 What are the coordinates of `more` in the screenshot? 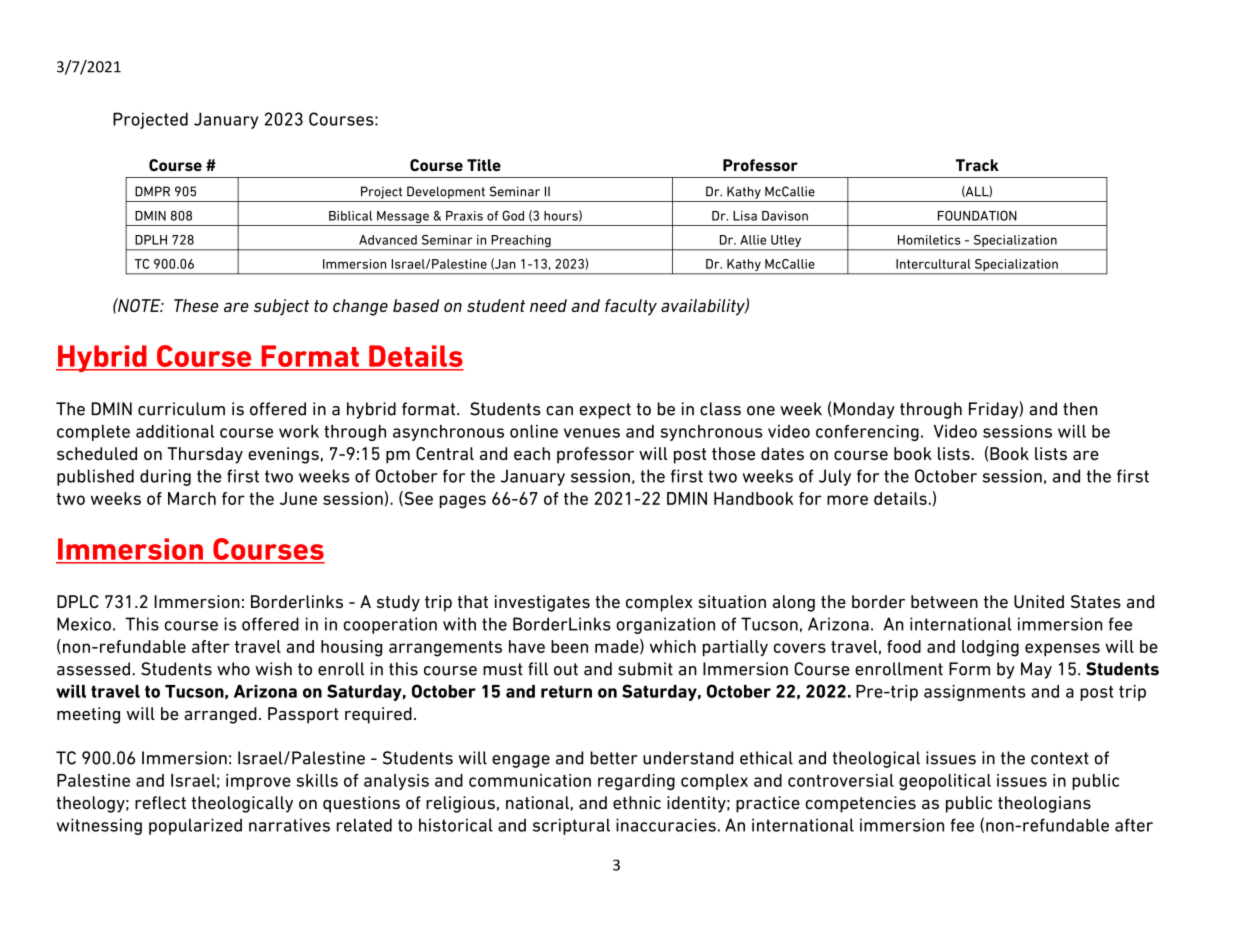 It's located at (847, 500).
